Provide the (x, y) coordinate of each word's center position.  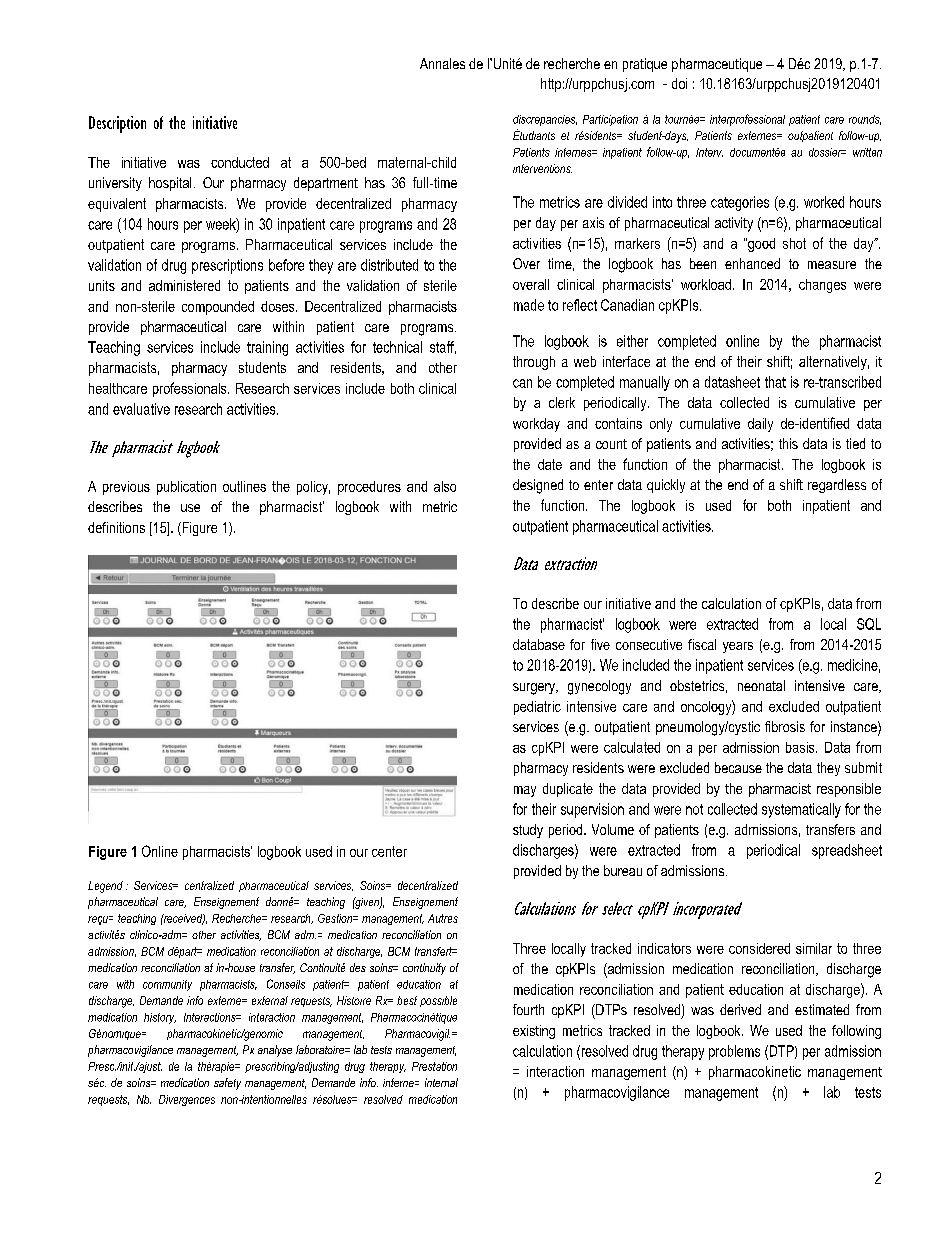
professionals (191, 389)
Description (117, 124)
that (775, 382)
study (528, 831)
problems (734, 1052)
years (738, 647)
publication (186, 488)
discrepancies (545, 120)
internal (441, 1082)
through (534, 363)
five (600, 644)
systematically (801, 810)
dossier (826, 152)
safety (227, 1084)
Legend (105, 887)
